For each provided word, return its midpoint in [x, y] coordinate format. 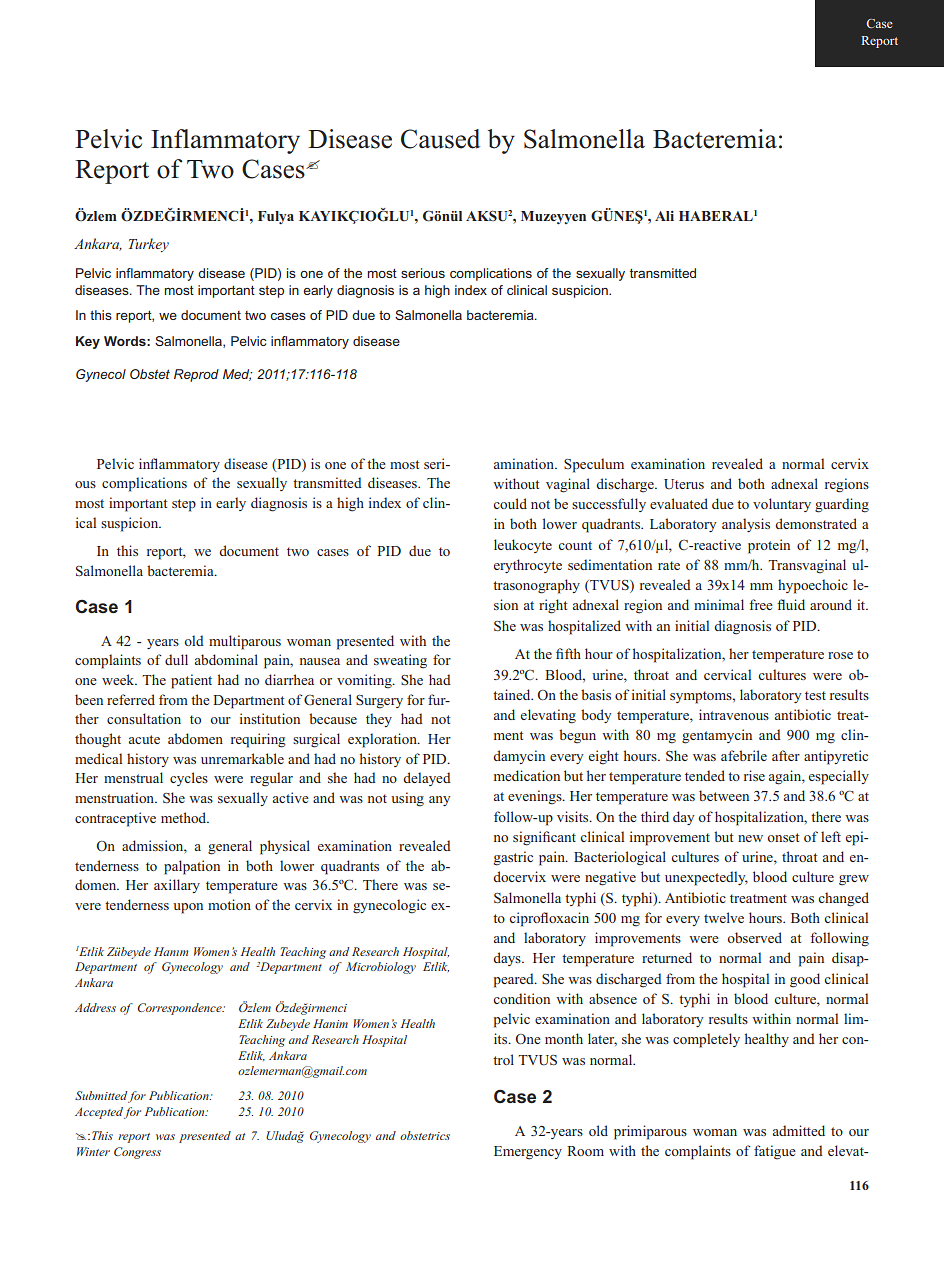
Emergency [528, 1153]
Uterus [684, 484]
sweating [400, 661]
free [761, 604]
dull [176, 659]
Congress [137, 1153]
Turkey [149, 245]
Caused [440, 139]
